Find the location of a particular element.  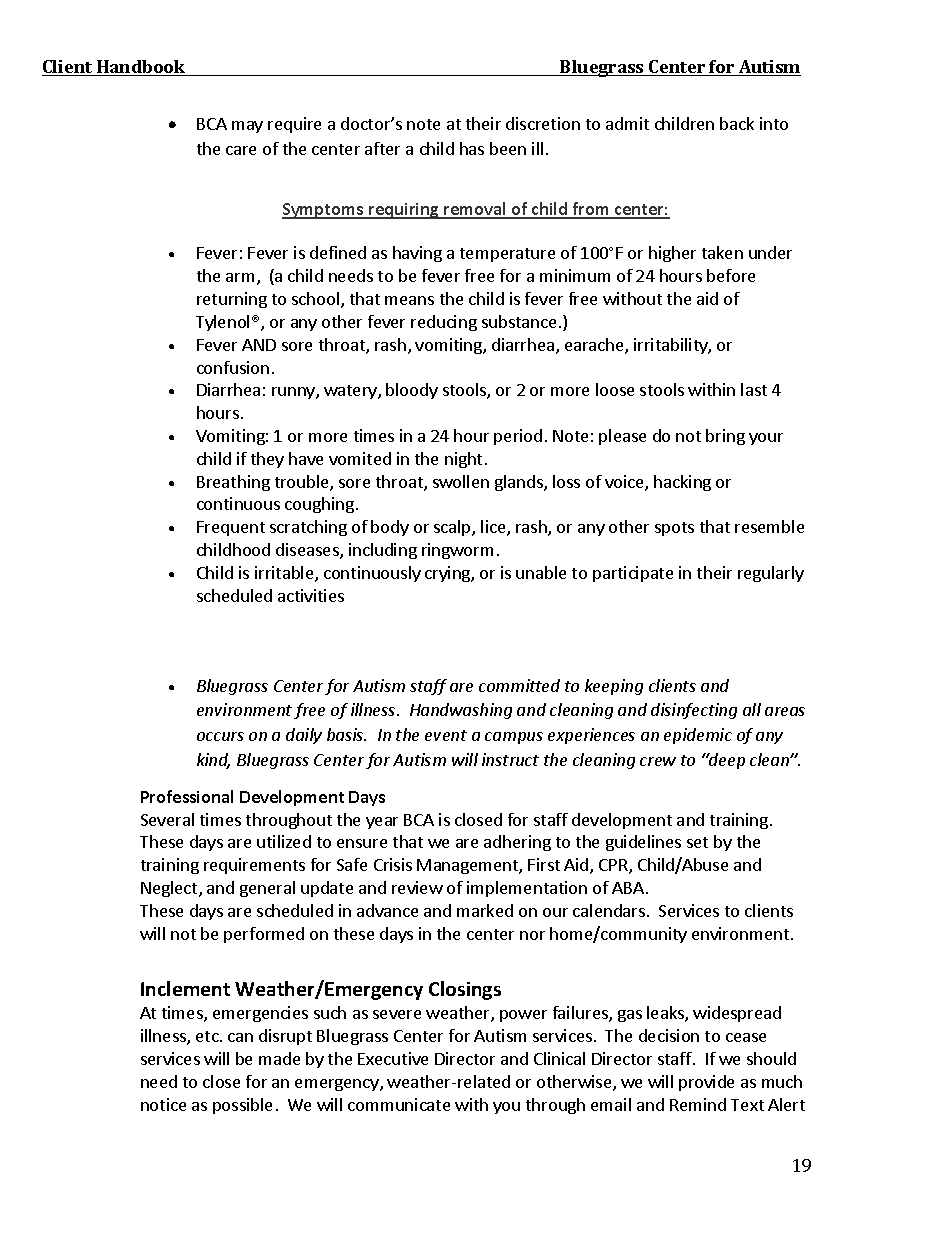

regularly is located at coordinates (771, 574).
